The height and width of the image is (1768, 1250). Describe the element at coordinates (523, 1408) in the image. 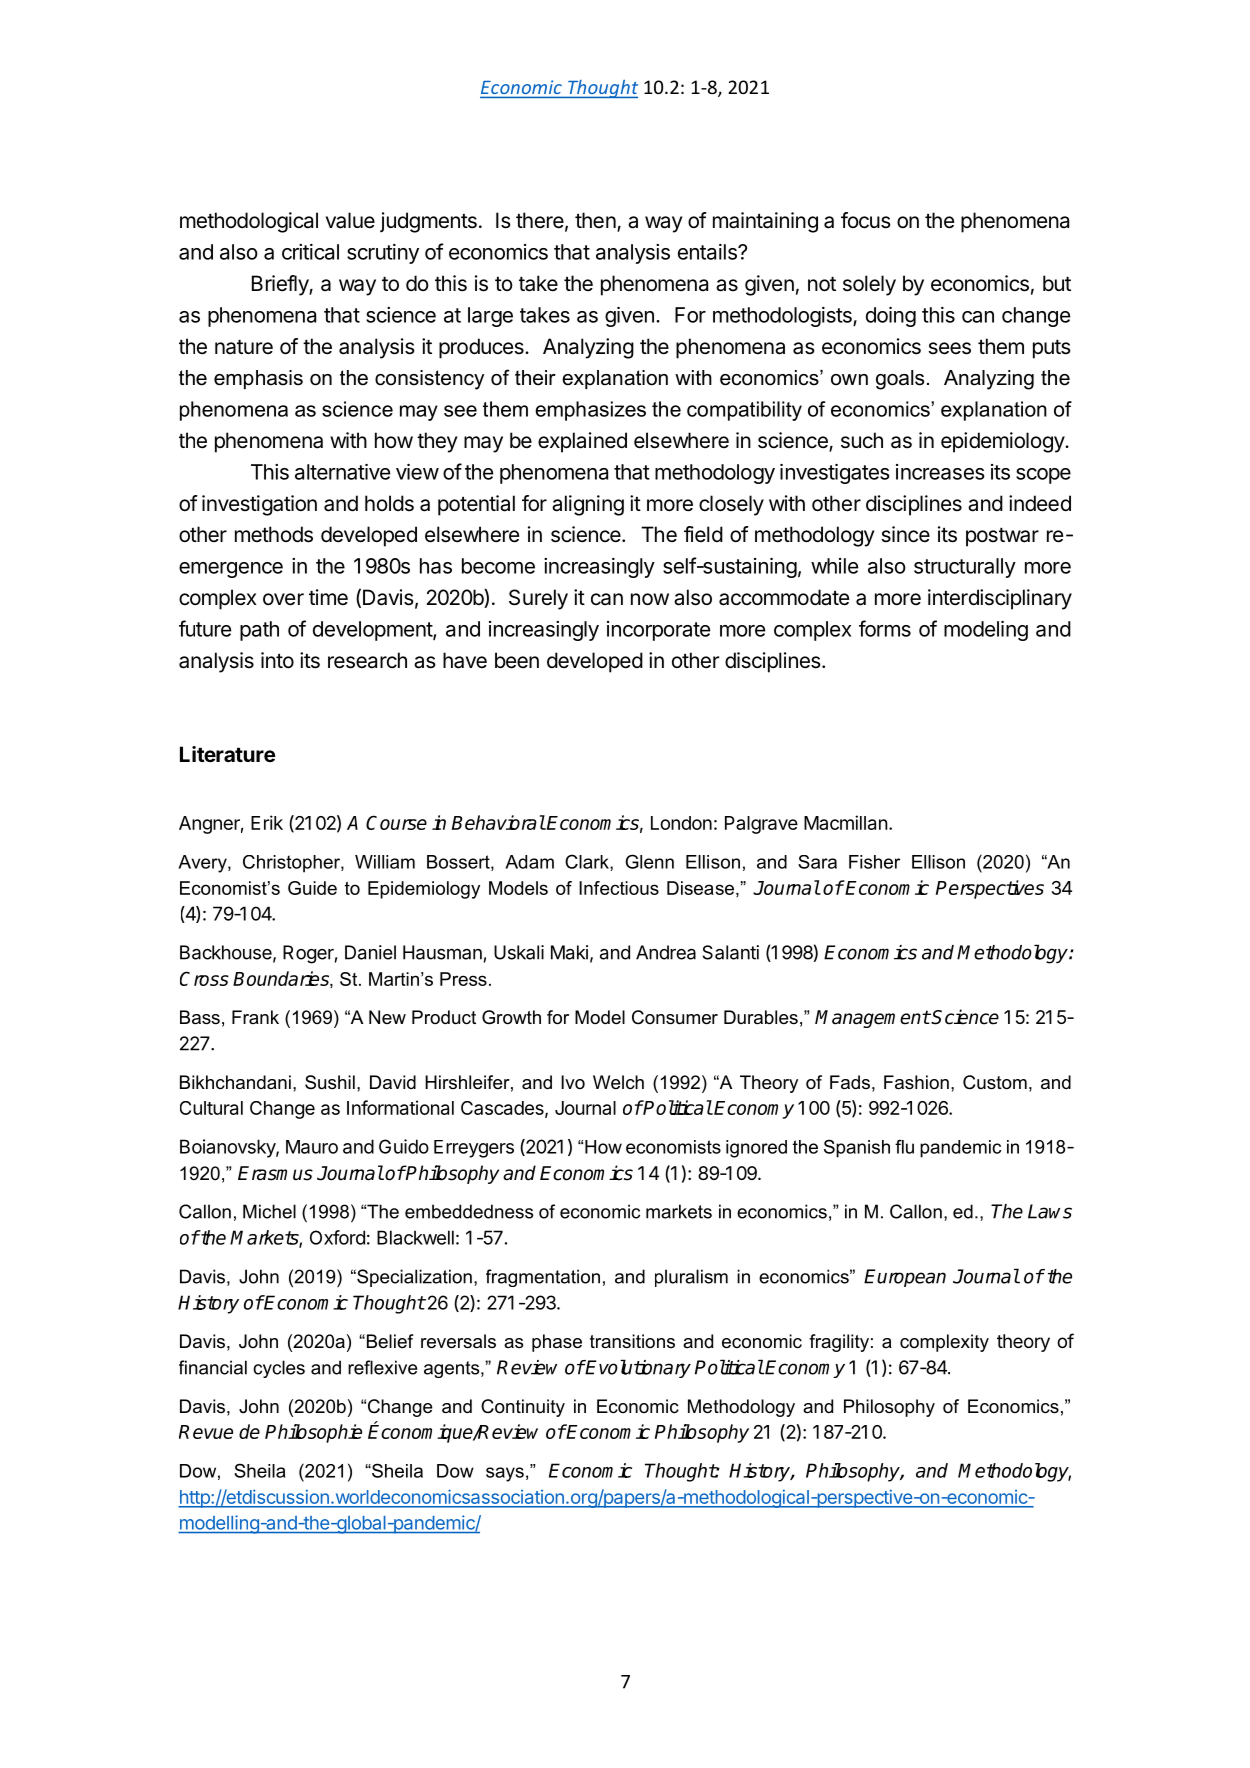

I see `Continuity` at that location.
